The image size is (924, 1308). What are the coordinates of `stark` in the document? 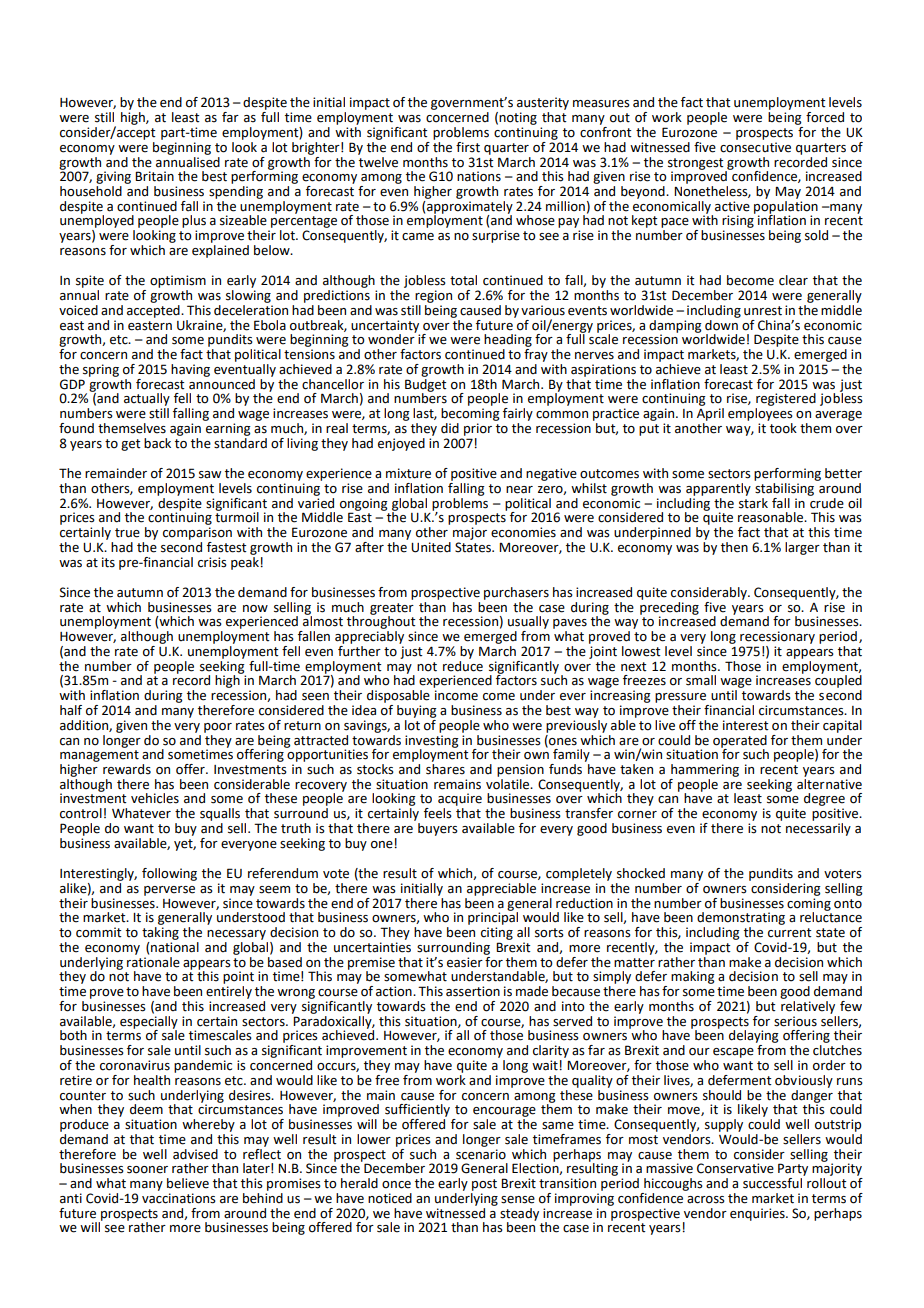 It's located at (753, 502).
